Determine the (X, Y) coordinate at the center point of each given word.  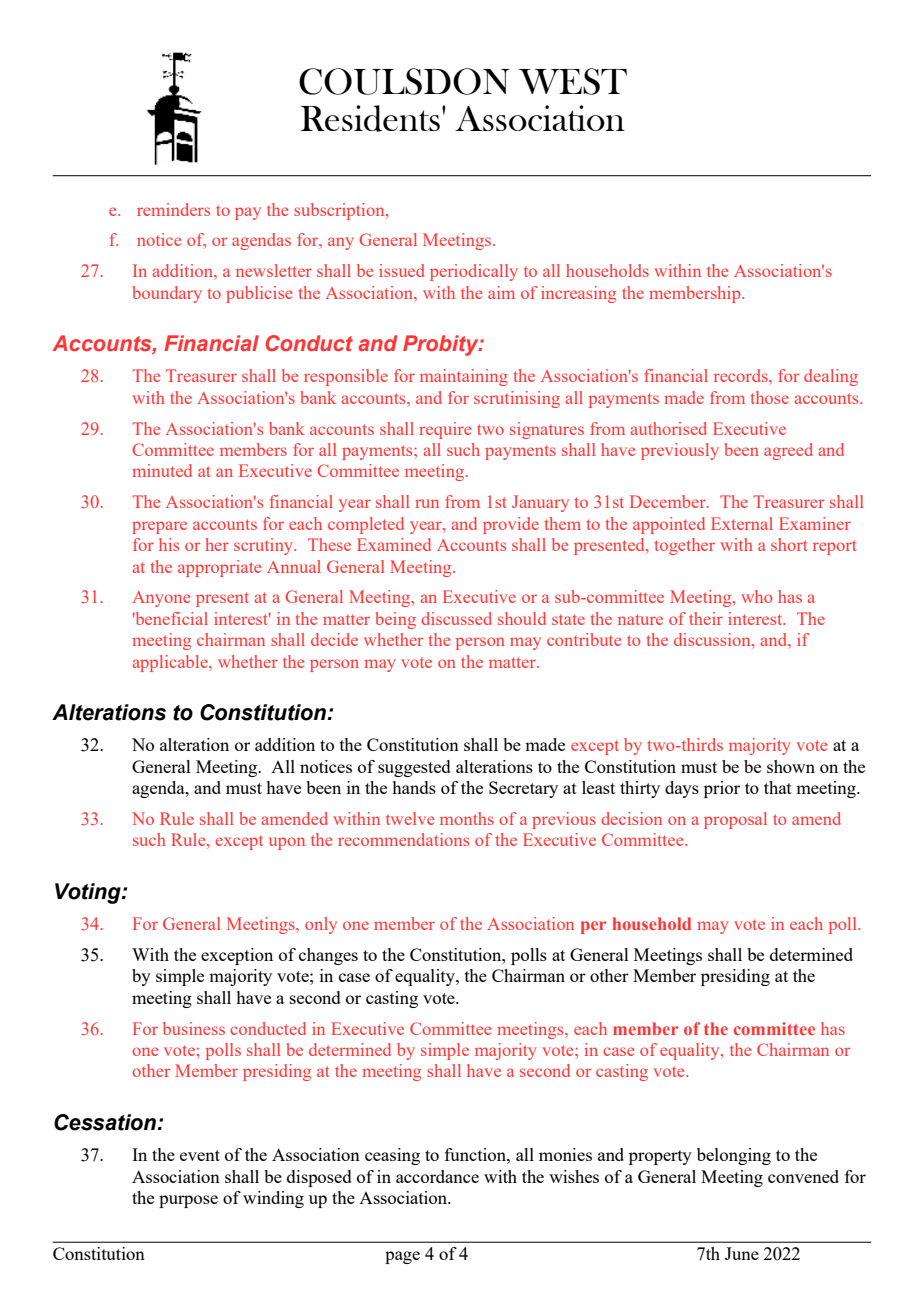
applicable (171, 663)
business (194, 1028)
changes (328, 956)
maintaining (464, 377)
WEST (573, 81)
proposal (735, 820)
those (770, 397)
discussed (456, 618)
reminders (173, 209)
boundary (167, 294)
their (706, 618)
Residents (370, 118)
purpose (188, 1201)
